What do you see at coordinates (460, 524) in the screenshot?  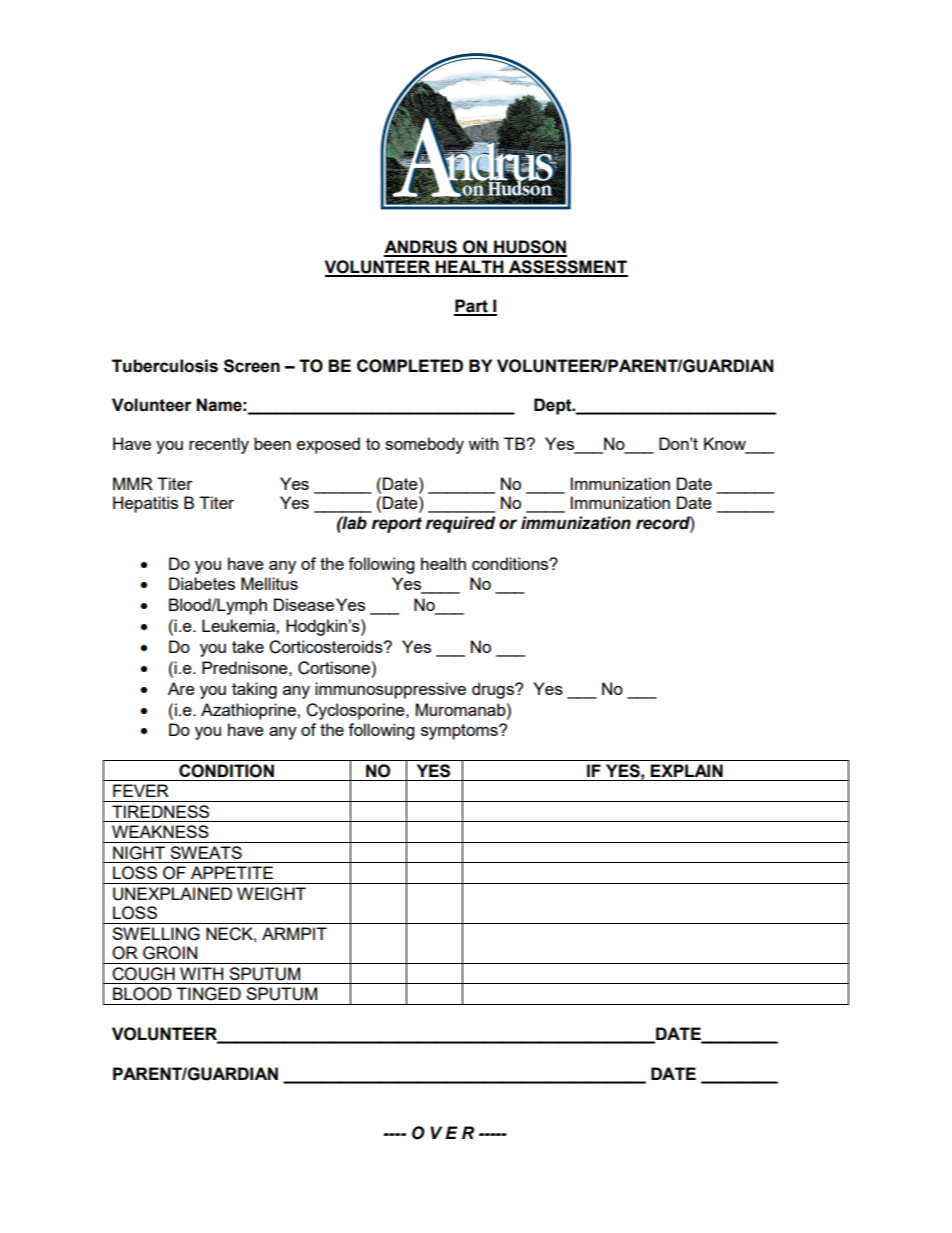 I see `required` at bounding box center [460, 524].
